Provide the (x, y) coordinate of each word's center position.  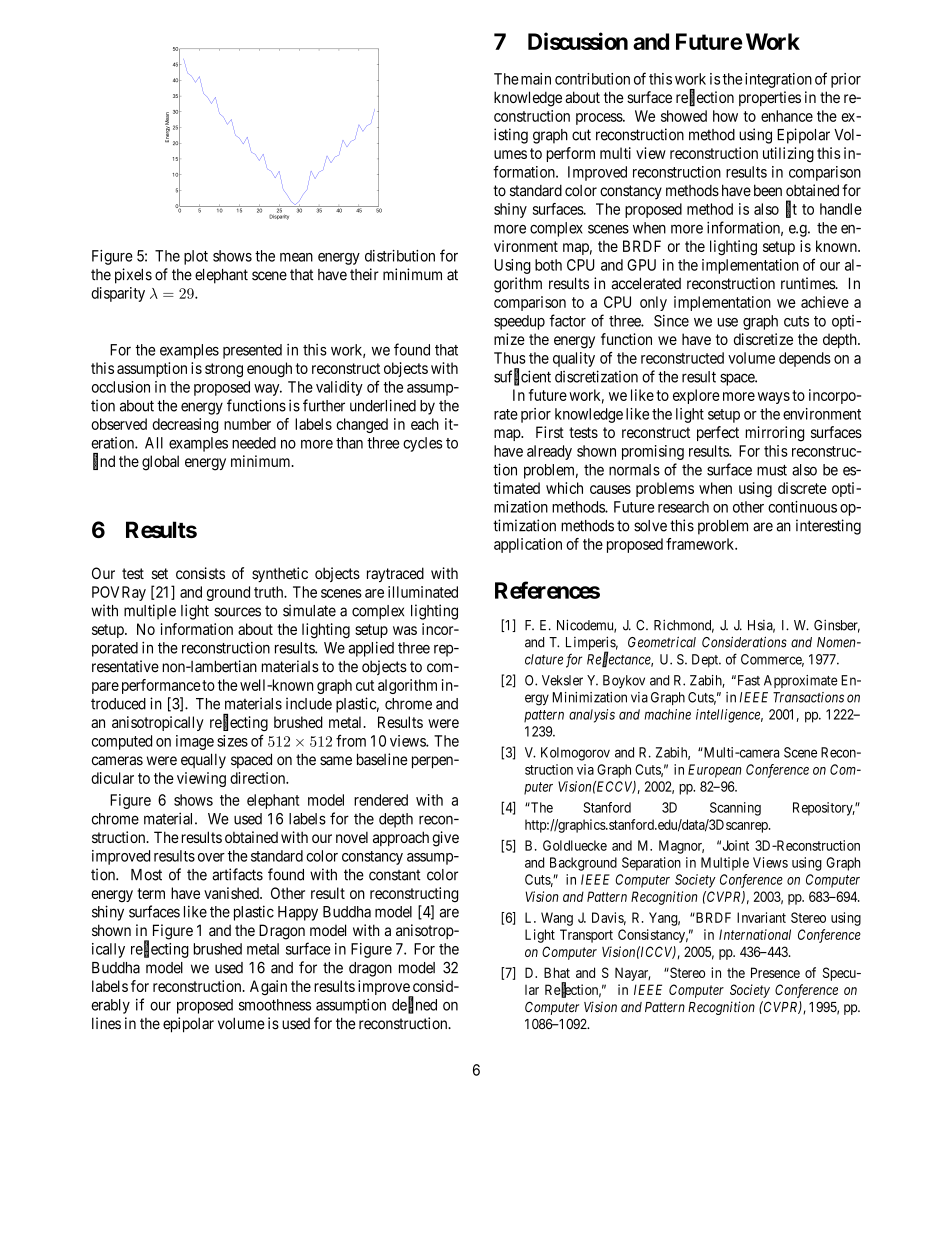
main (536, 79)
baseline (382, 759)
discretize (763, 339)
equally (203, 761)
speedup (519, 322)
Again (268, 988)
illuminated (423, 592)
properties (770, 98)
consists (200, 573)
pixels (133, 276)
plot (196, 257)
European (715, 771)
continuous (802, 507)
